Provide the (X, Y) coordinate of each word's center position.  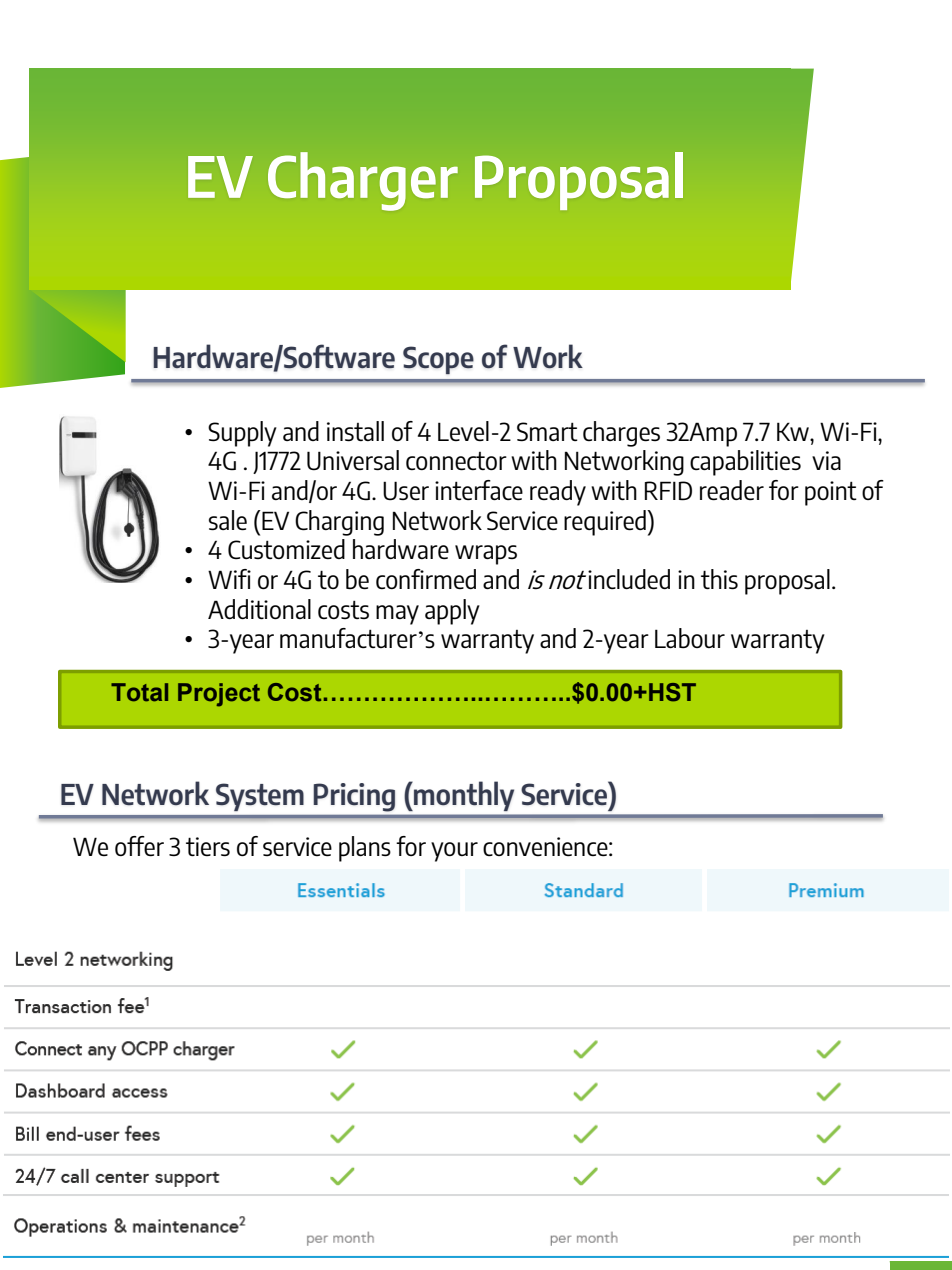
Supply (242, 434)
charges (621, 434)
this (719, 579)
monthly (463, 796)
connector (456, 461)
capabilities (745, 463)
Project (219, 695)
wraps (486, 555)
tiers (208, 847)
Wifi (229, 579)
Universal (353, 460)
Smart (547, 432)
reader (732, 490)
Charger (363, 181)
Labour (690, 638)
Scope (438, 360)
